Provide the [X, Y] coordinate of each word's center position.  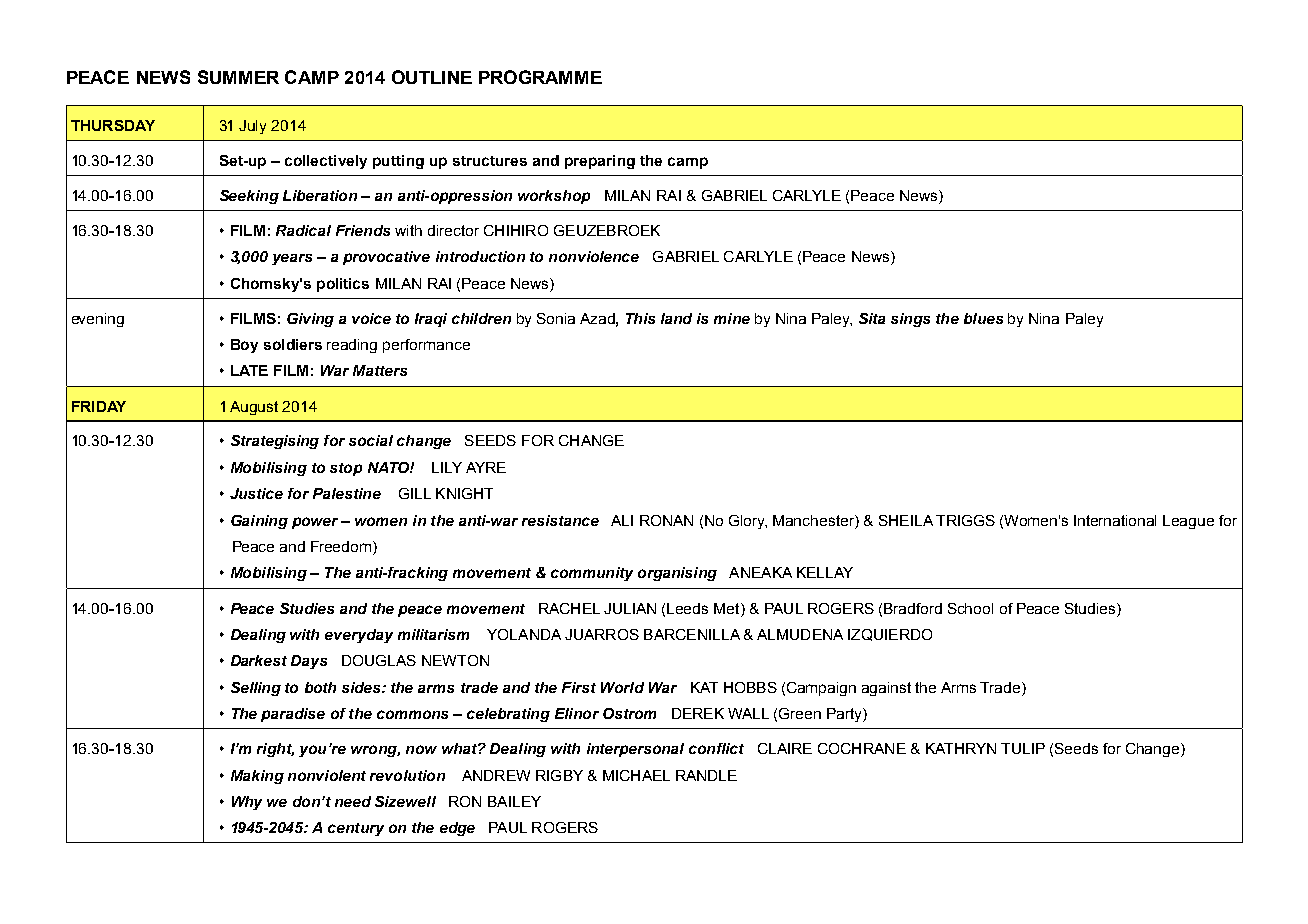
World [622, 687]
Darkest [259, 660]
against [886, 689]
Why [247, 803]
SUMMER [238, 77]
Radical [303, 230]
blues [983, 318]
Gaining [259, 522]
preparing [600, 162]
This [640, 318]
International [1115, 520]
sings [910, 320]
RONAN [666, 520]
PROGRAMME [540, 77]
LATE [249, 370]
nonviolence [594, 256]
